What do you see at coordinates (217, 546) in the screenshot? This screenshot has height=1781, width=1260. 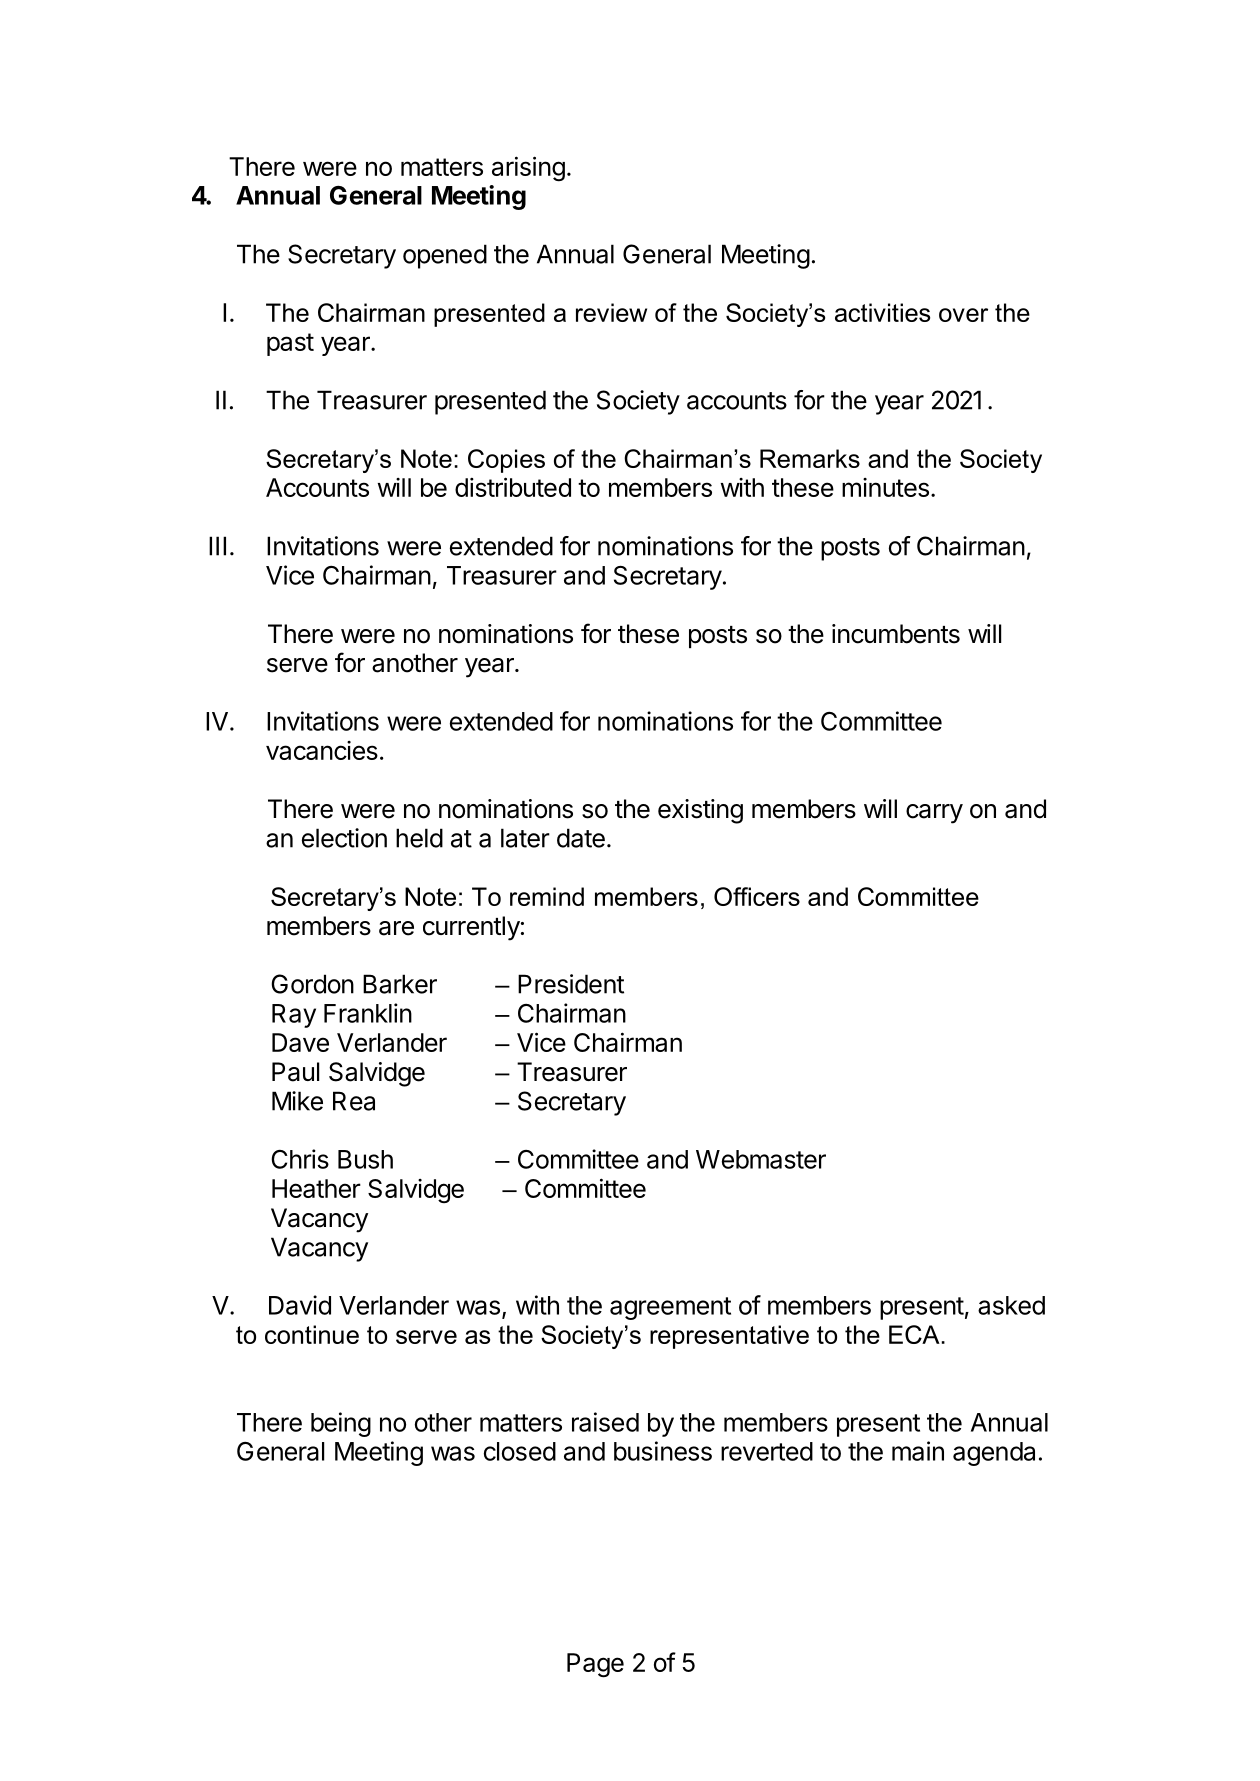 I see `III` at bounding box center [217, 546].
